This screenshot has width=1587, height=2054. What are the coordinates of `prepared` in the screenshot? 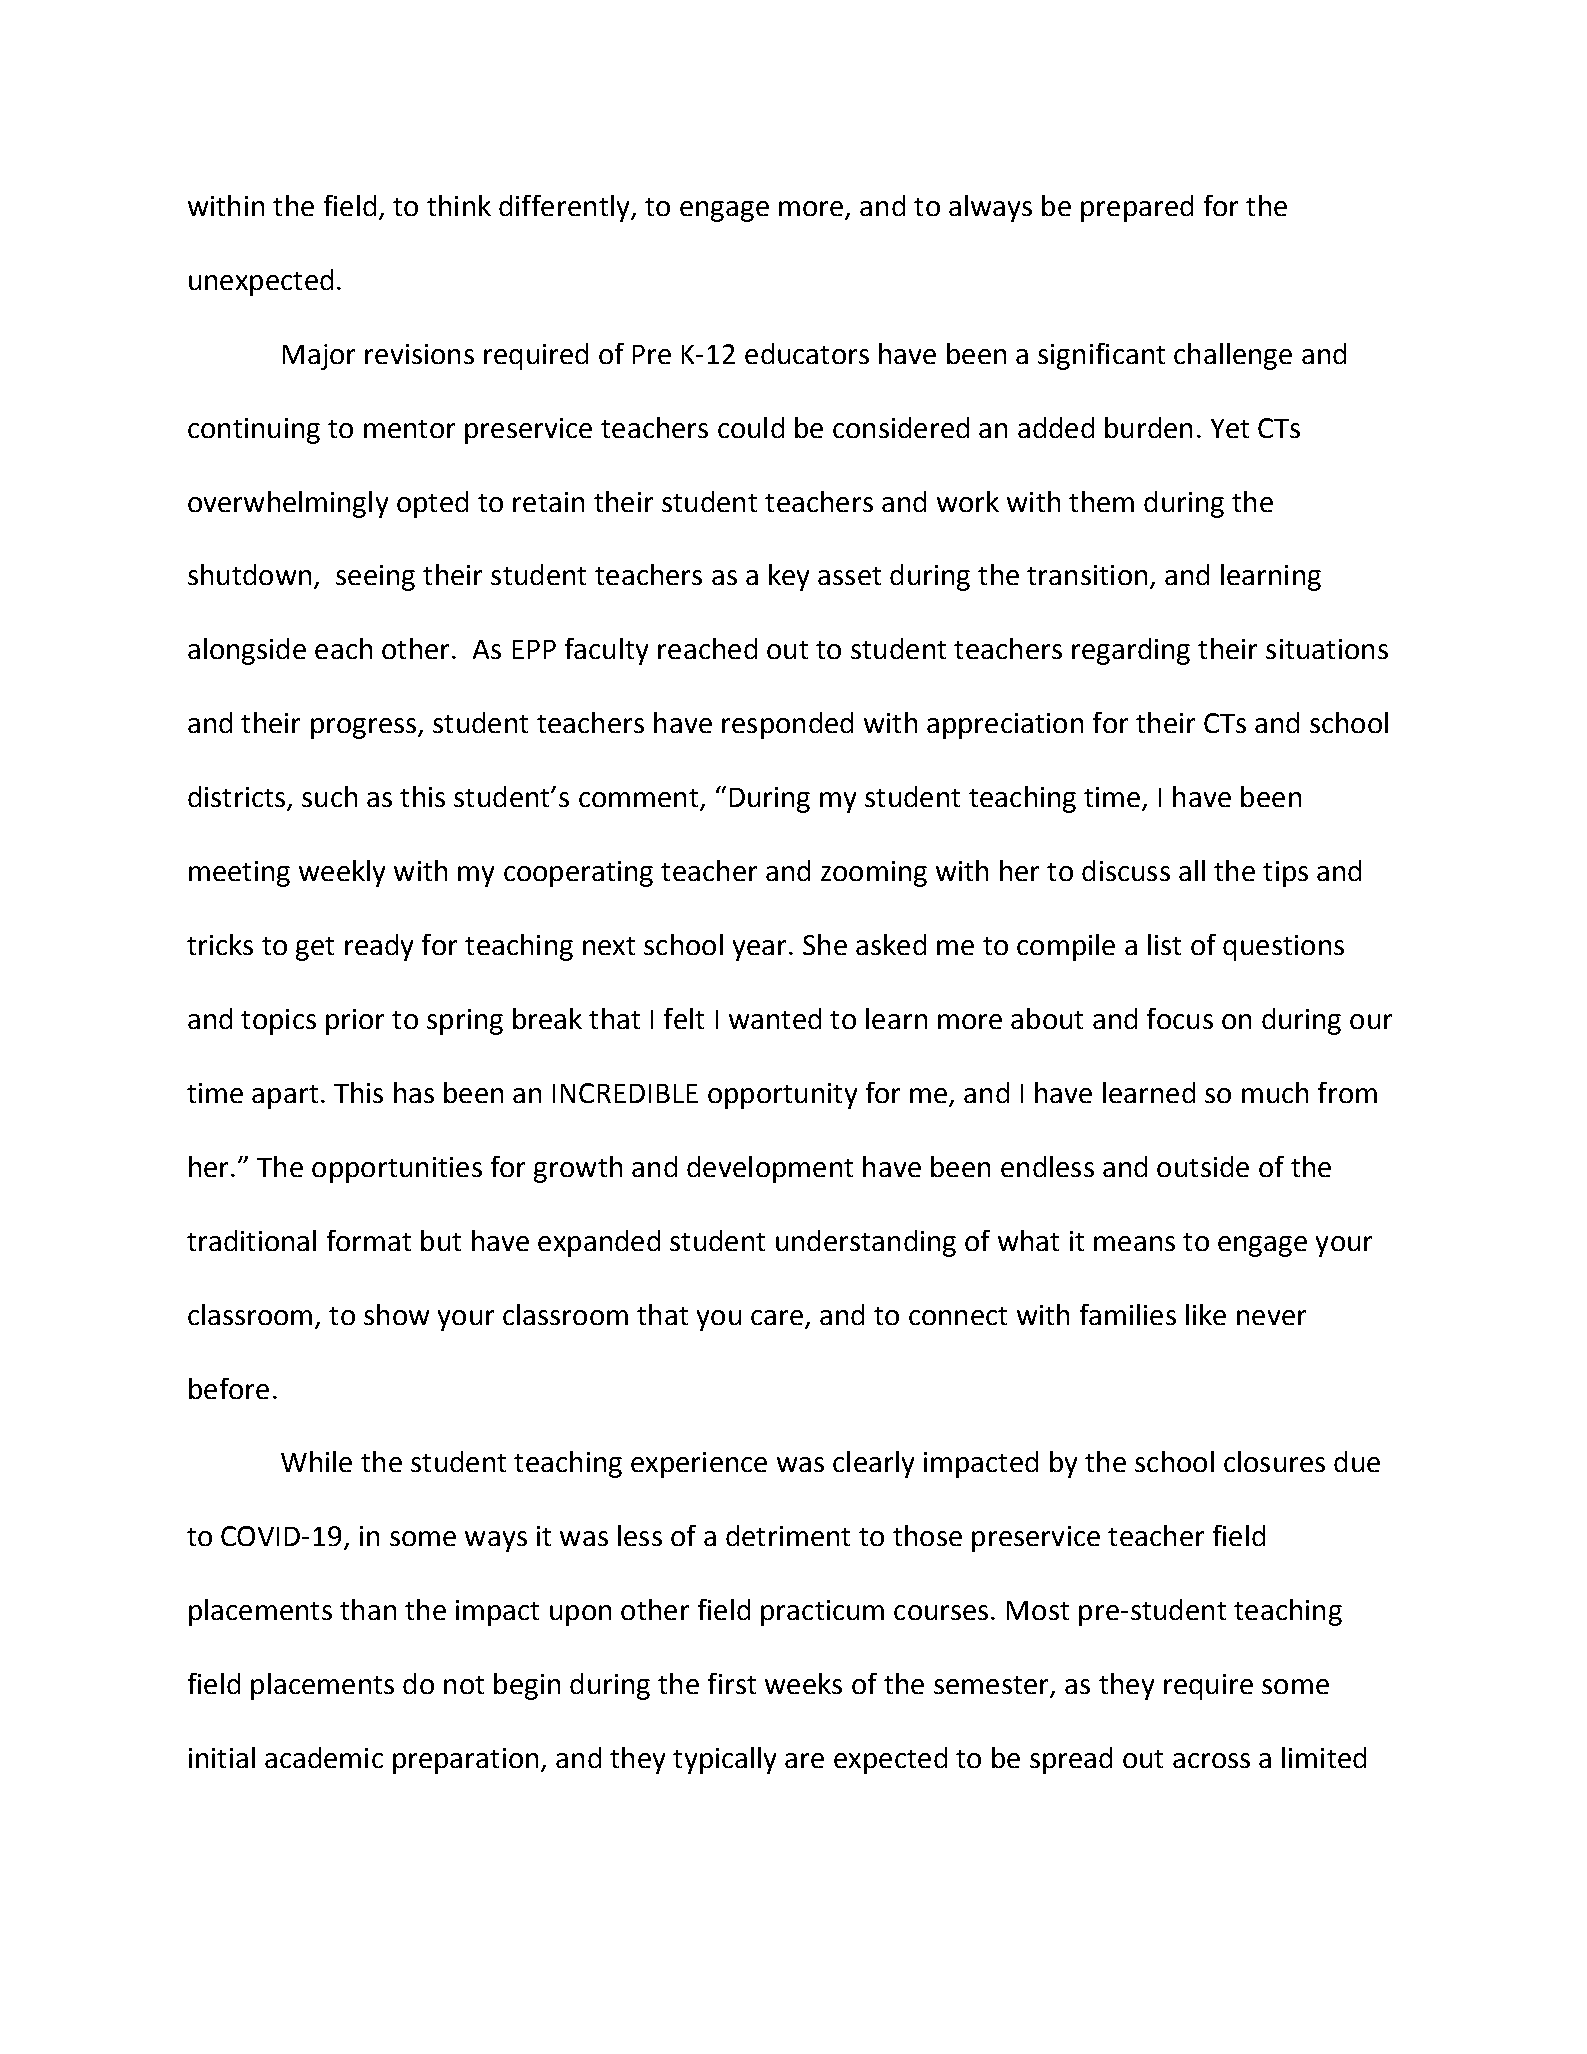 It's located at (1137, 208).
